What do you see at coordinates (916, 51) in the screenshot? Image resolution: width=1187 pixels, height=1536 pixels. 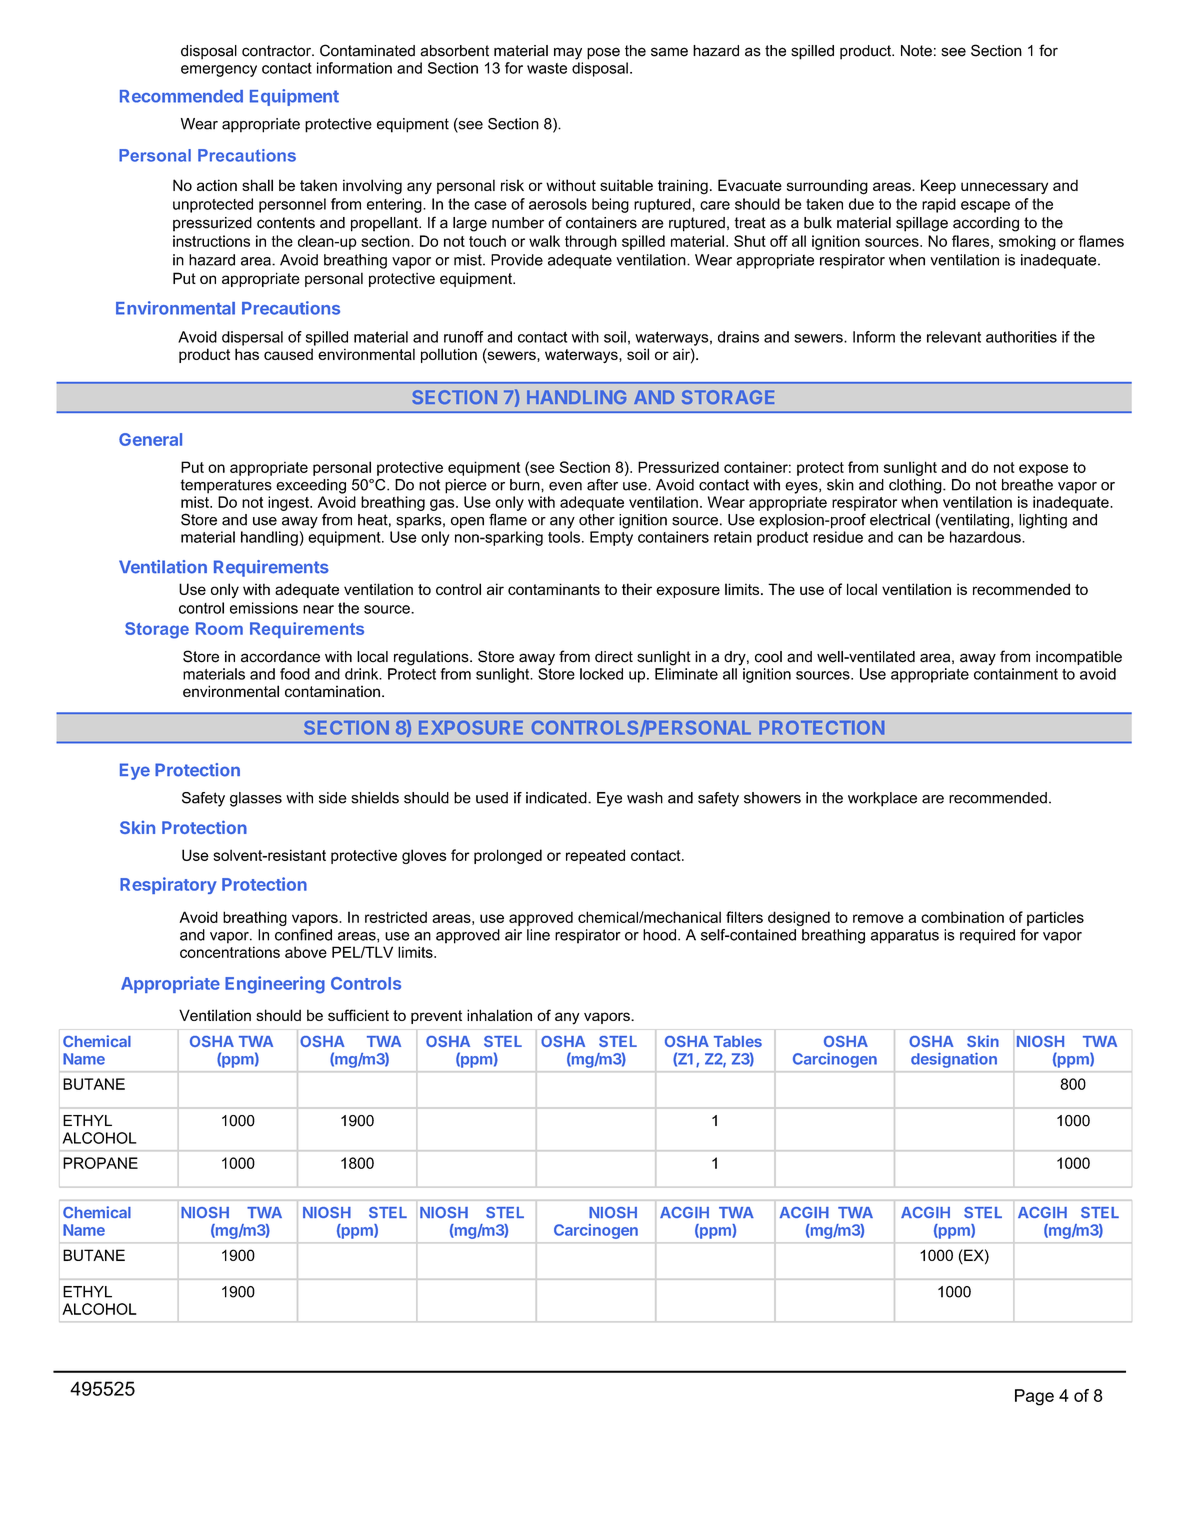 I see `Note` at bounding box center [916, 51].
